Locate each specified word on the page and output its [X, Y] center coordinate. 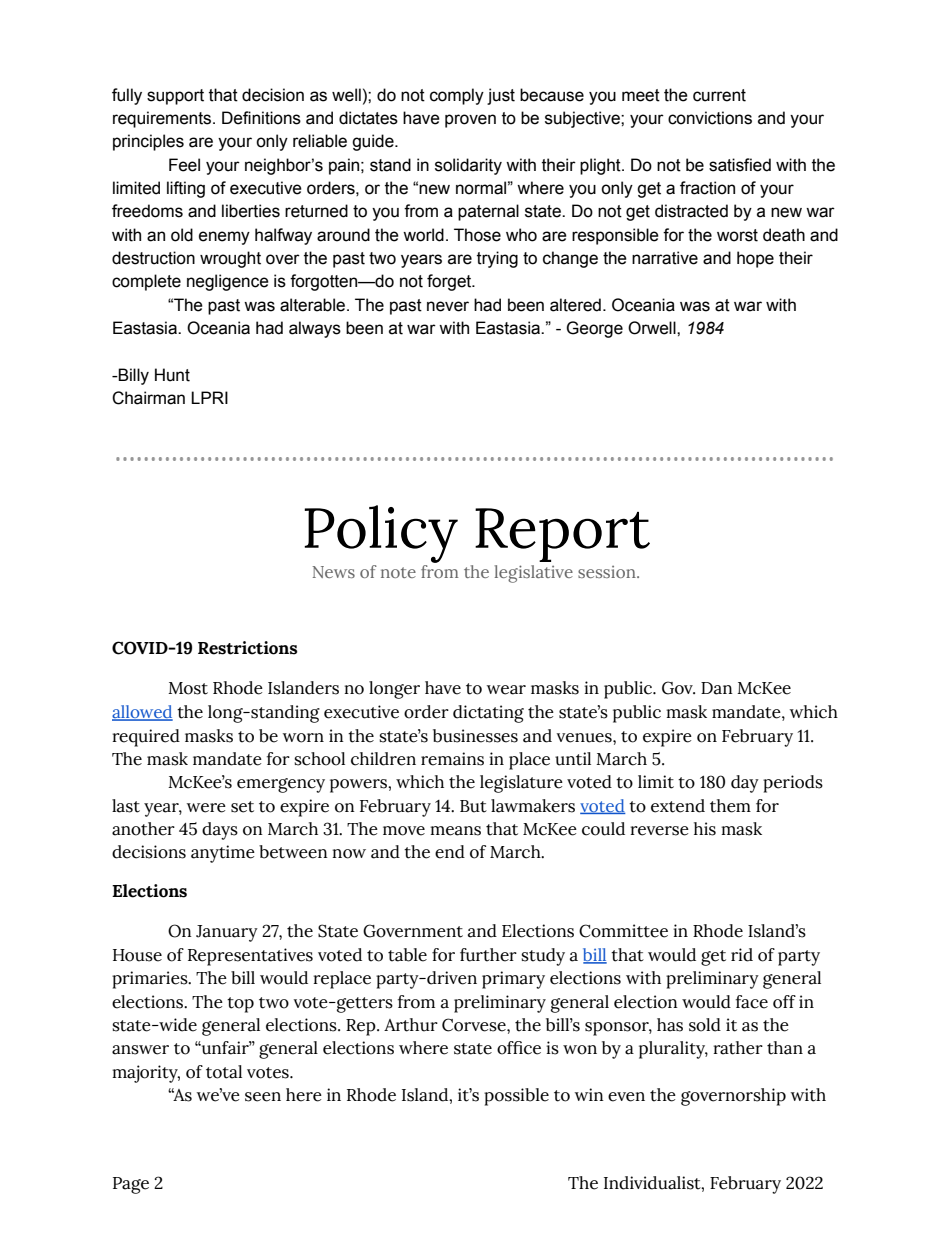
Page [131, 1185]
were [206, 808]
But [473, 806]
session [608, 572]
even [626, 1097]
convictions [710, 118]
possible [516, 1097]
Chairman [148, 398]
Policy [381, 534]
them [730, 806]
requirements [163, 119]
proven [470, 121]
